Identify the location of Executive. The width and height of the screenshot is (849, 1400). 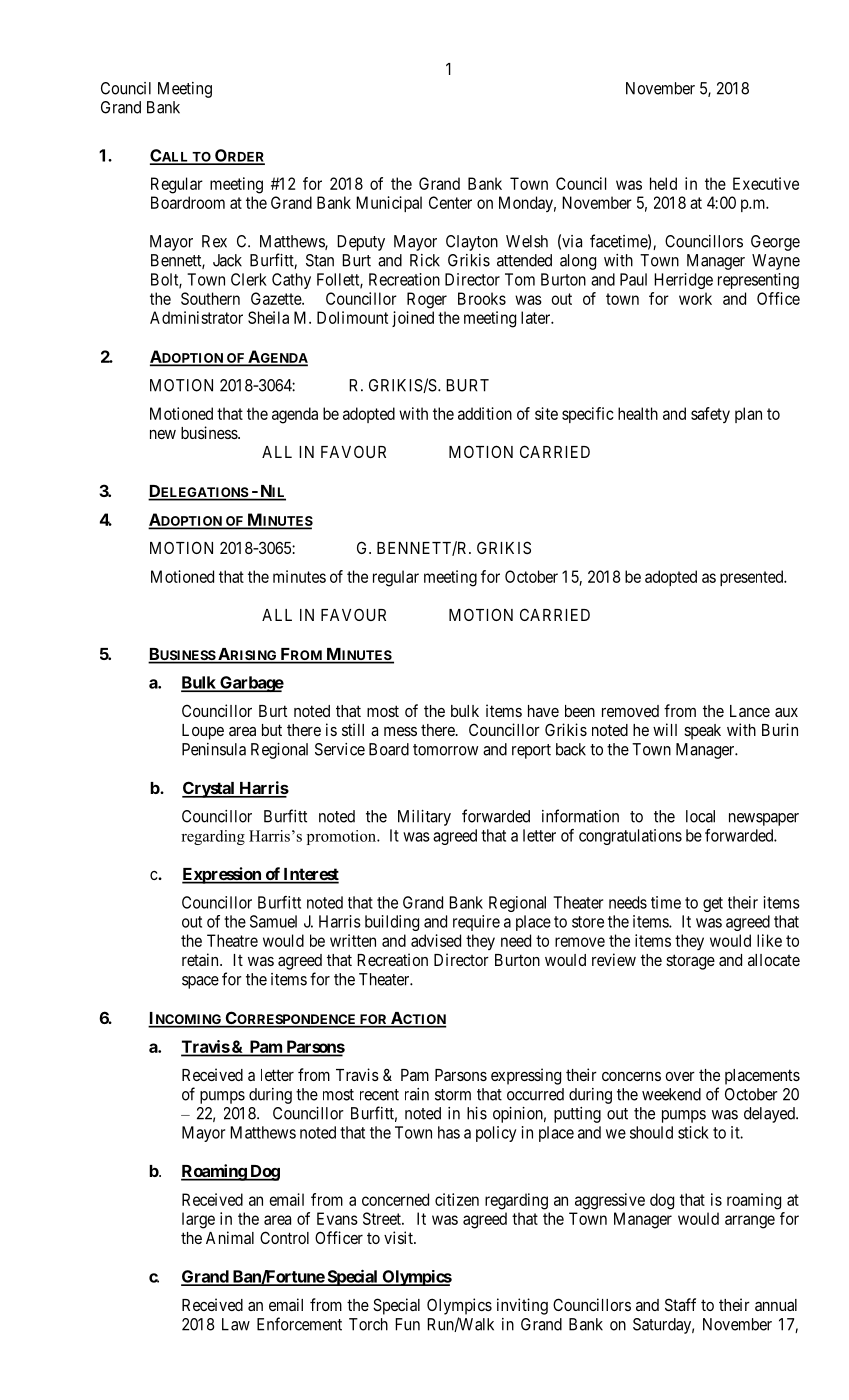
(766, 183).
